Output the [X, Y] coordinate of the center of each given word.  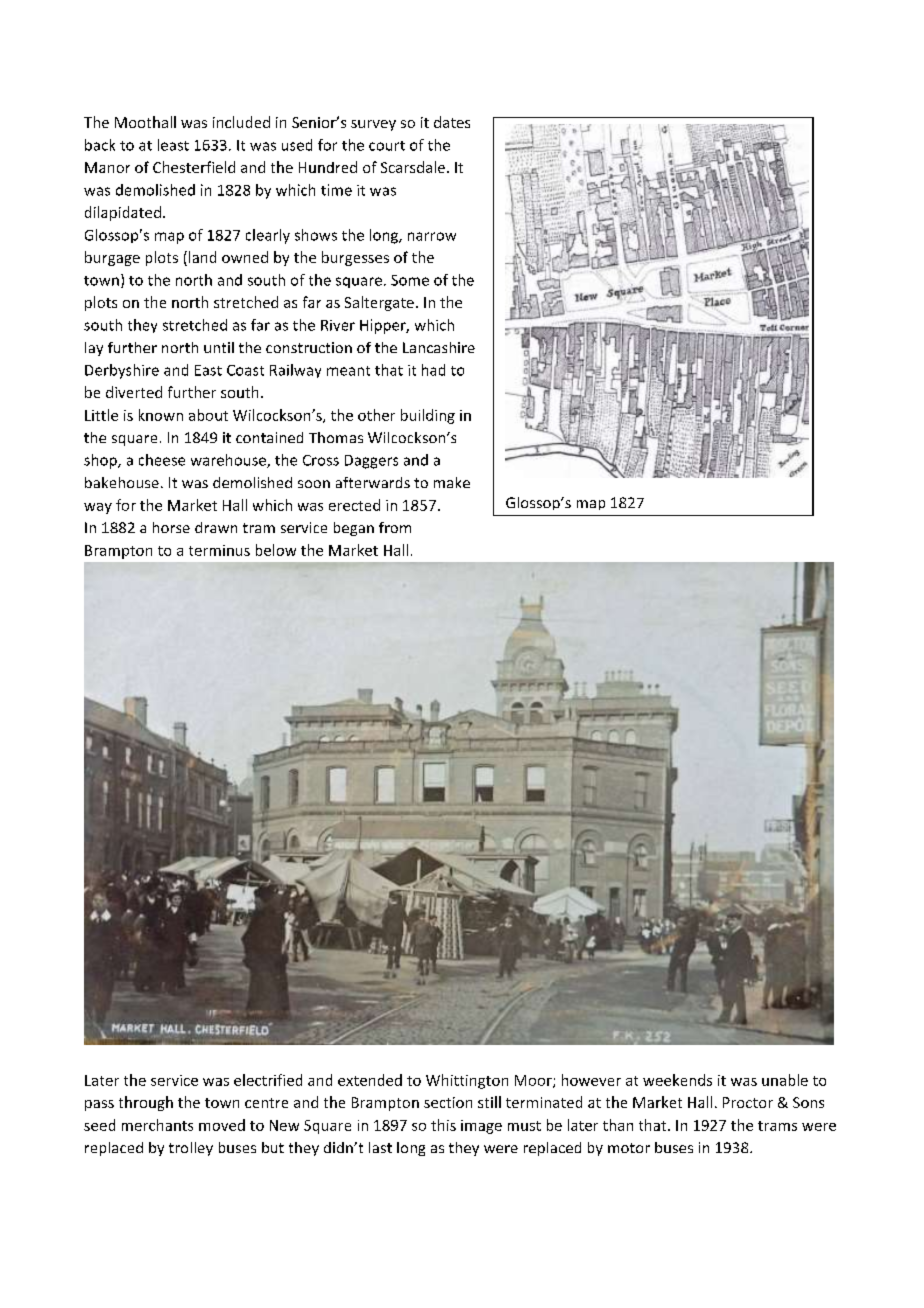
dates [452, 122]
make [452, 482]
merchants [157, 1125]
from [395, 527]
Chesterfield [194, 167]
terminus [219, 550]
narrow [432, 236]
